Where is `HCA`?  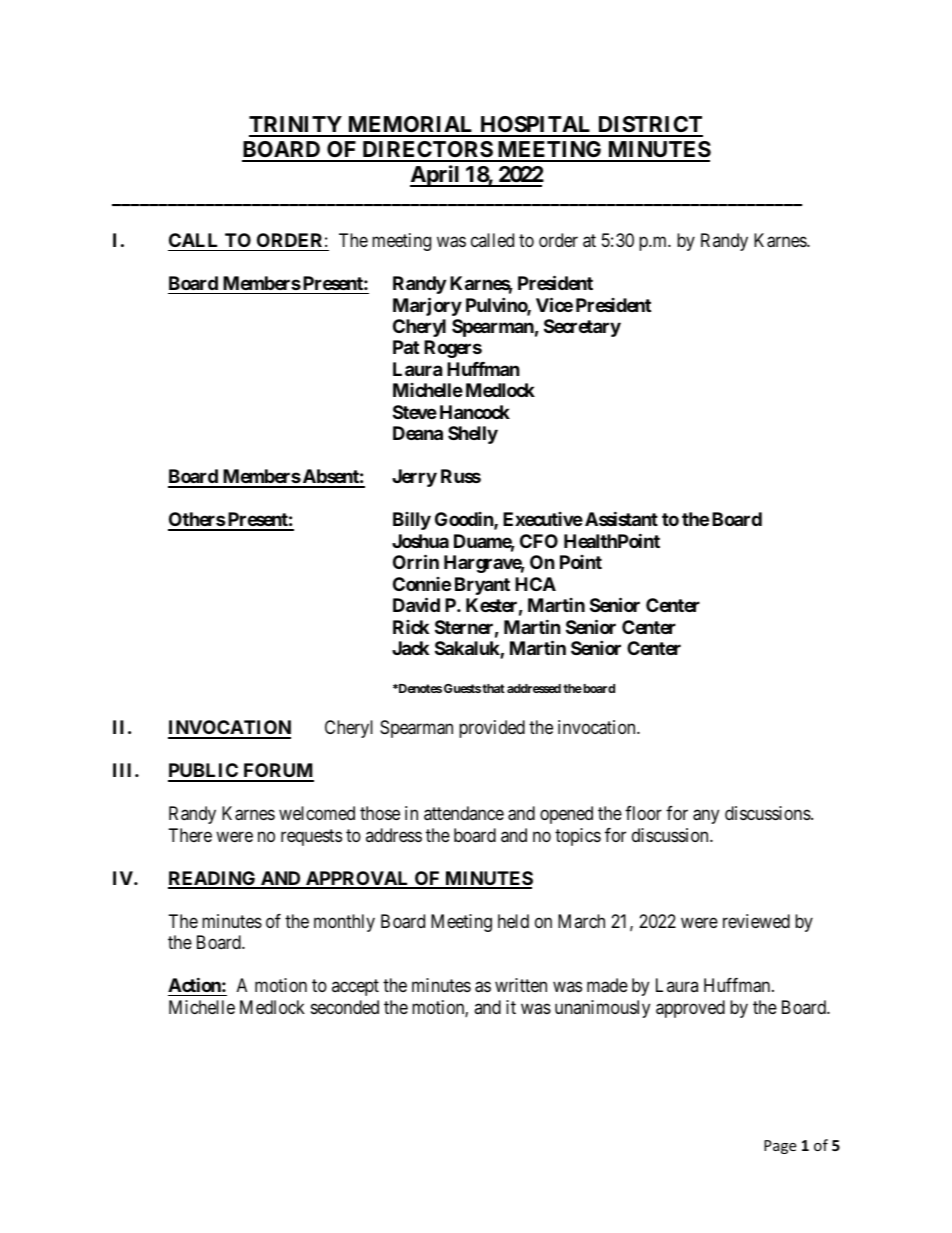 HCA is located at coordinates (535, 584).
